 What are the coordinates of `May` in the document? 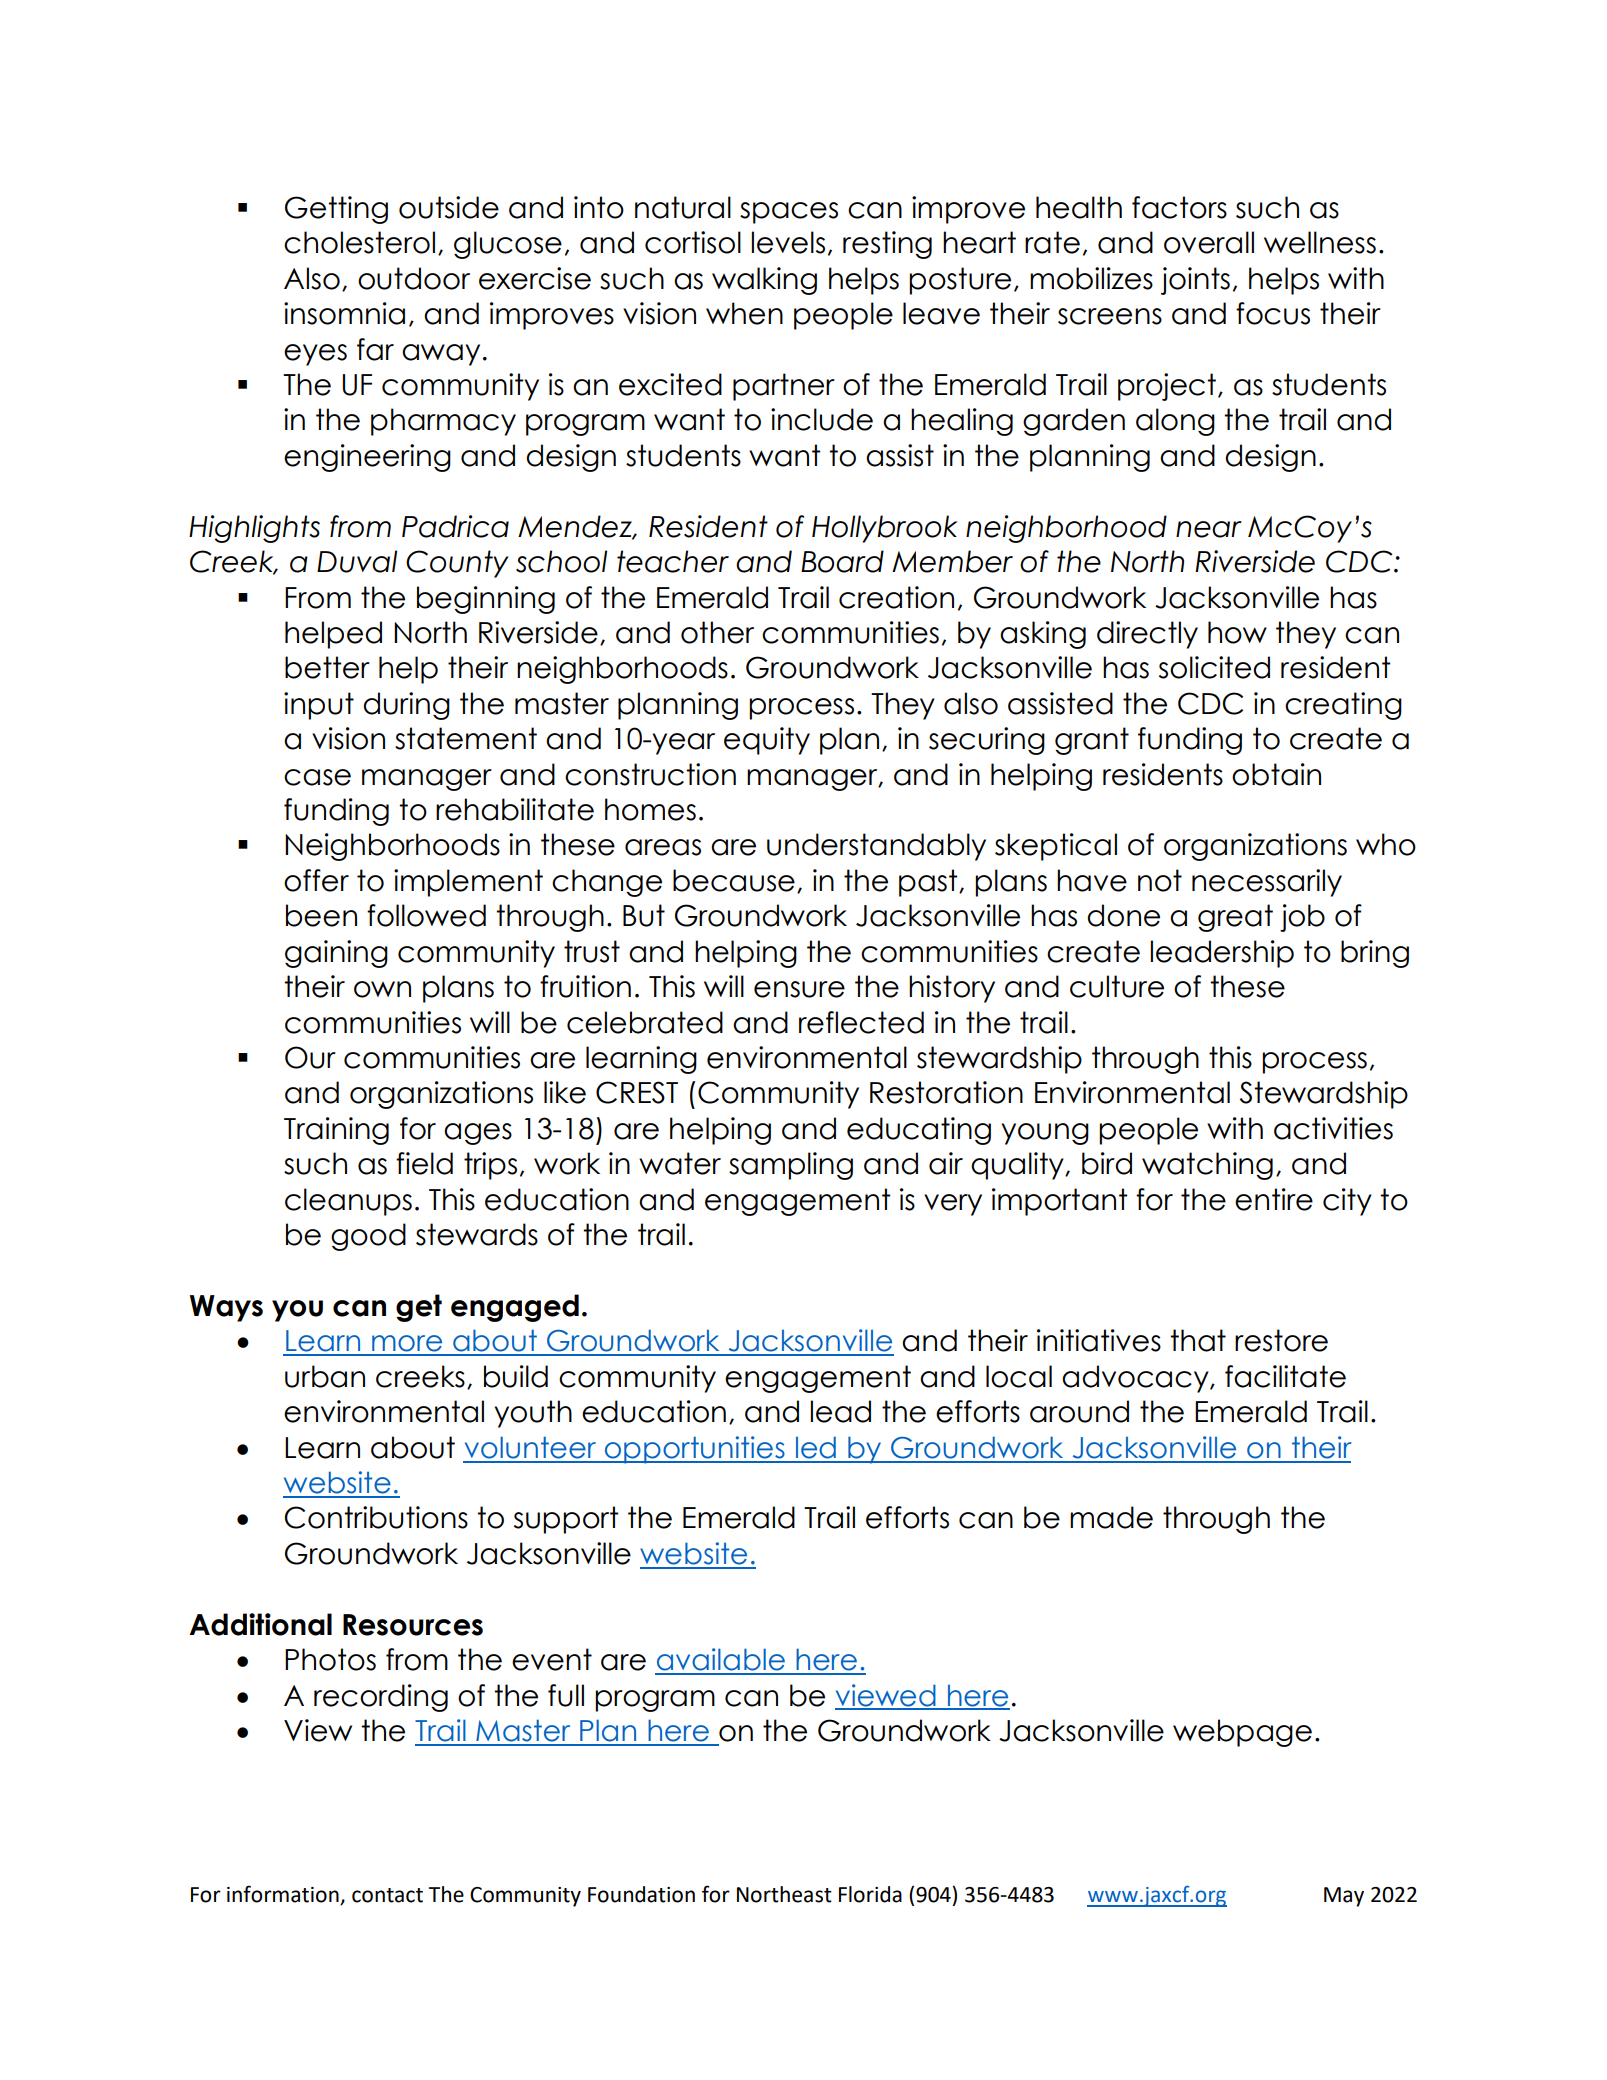 It's located at (1344, 1897).
